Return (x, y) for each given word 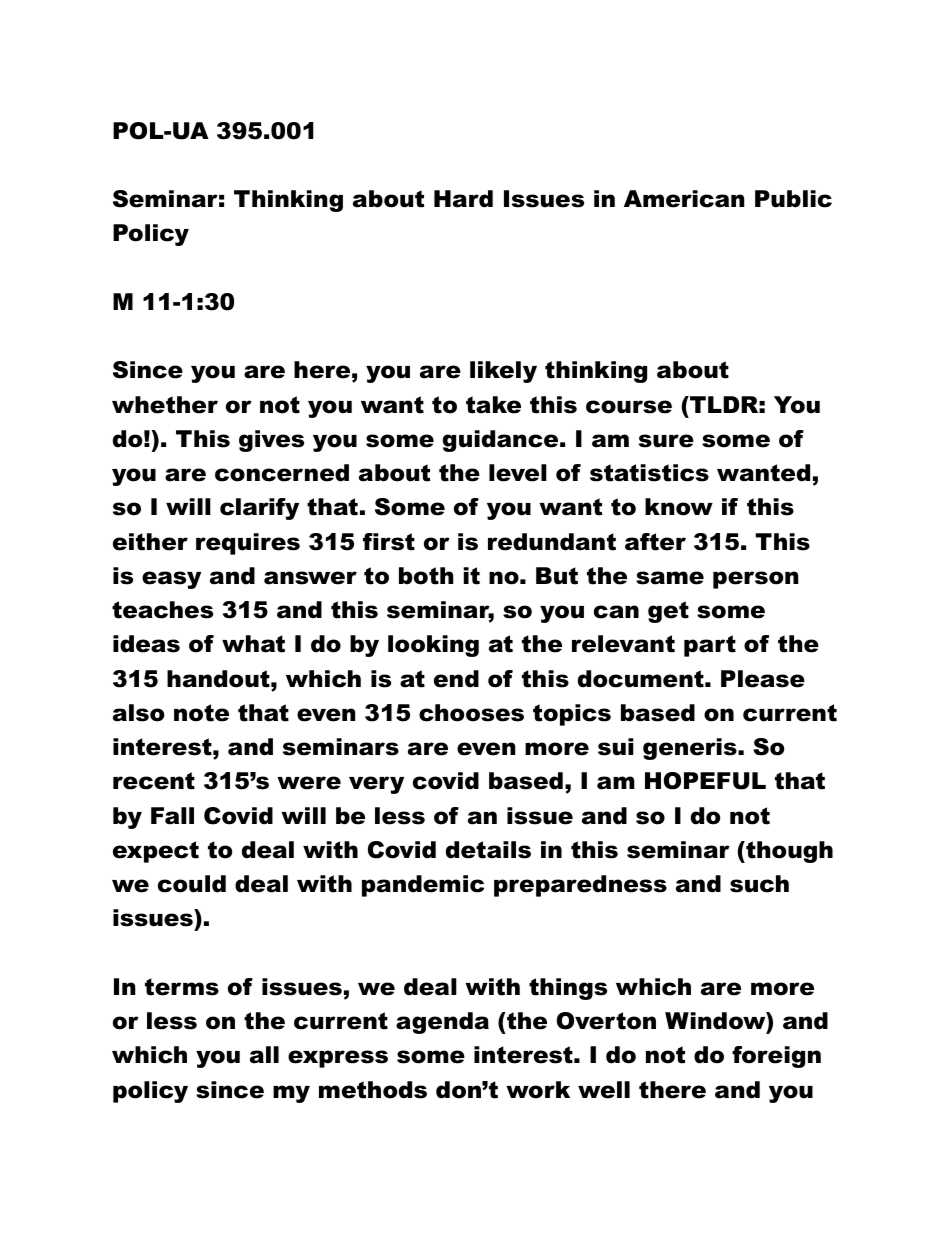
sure (666, 441)
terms (182, 987)
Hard (463, 199)
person (756, 580)
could (192, 884)
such (759, 884)
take (493, 405)
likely (503, 372)
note (201, 713)
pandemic (423, 886)
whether (165, 405)
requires (248, 544)
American (684, 199)
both (426, 576)
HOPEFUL (705, 781)
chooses (471, 713)
